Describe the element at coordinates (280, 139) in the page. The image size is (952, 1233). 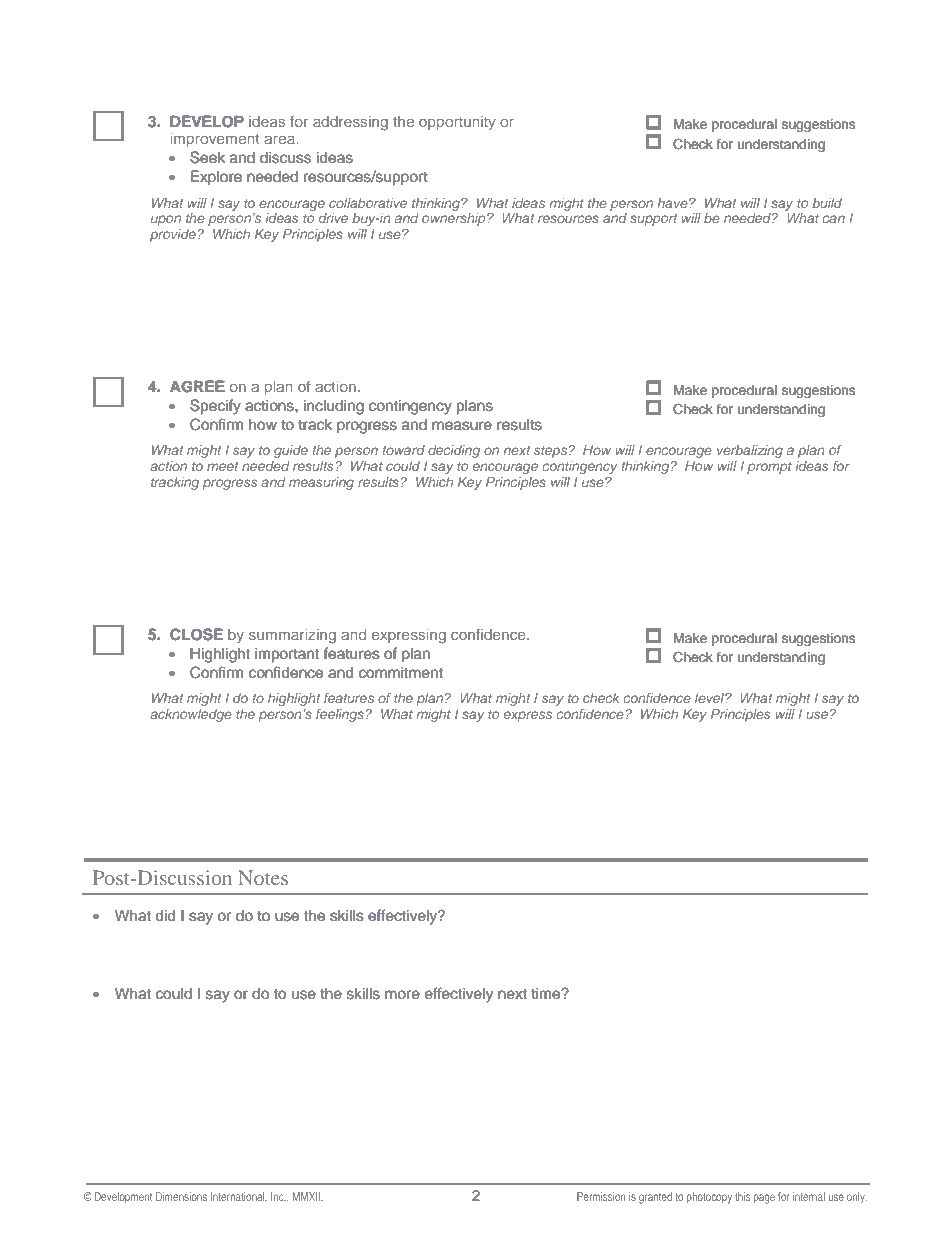
I see `area` at that location.
